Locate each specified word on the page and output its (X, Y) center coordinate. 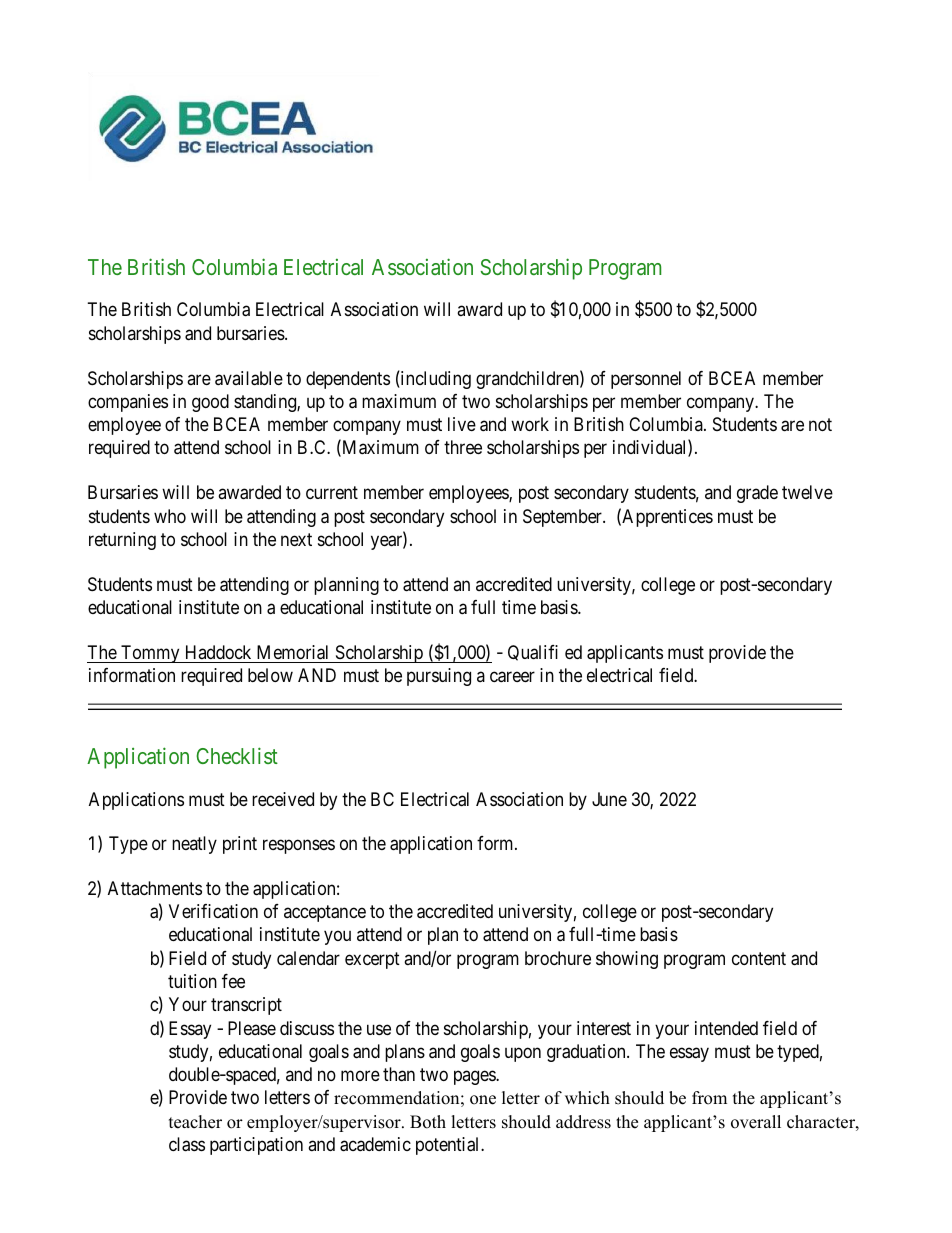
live (462, 424)
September (563, 518)
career (512, 677)
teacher (195, 1122)
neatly (194, 845)
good (210, 403)
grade (757, 494)
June (609, 799)
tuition (192, 981)
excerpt (372, 960)
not (820, 424)
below (270, 675)
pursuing (439, 677)
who (170, 516)
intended (726, 1028)
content (759, 958)
